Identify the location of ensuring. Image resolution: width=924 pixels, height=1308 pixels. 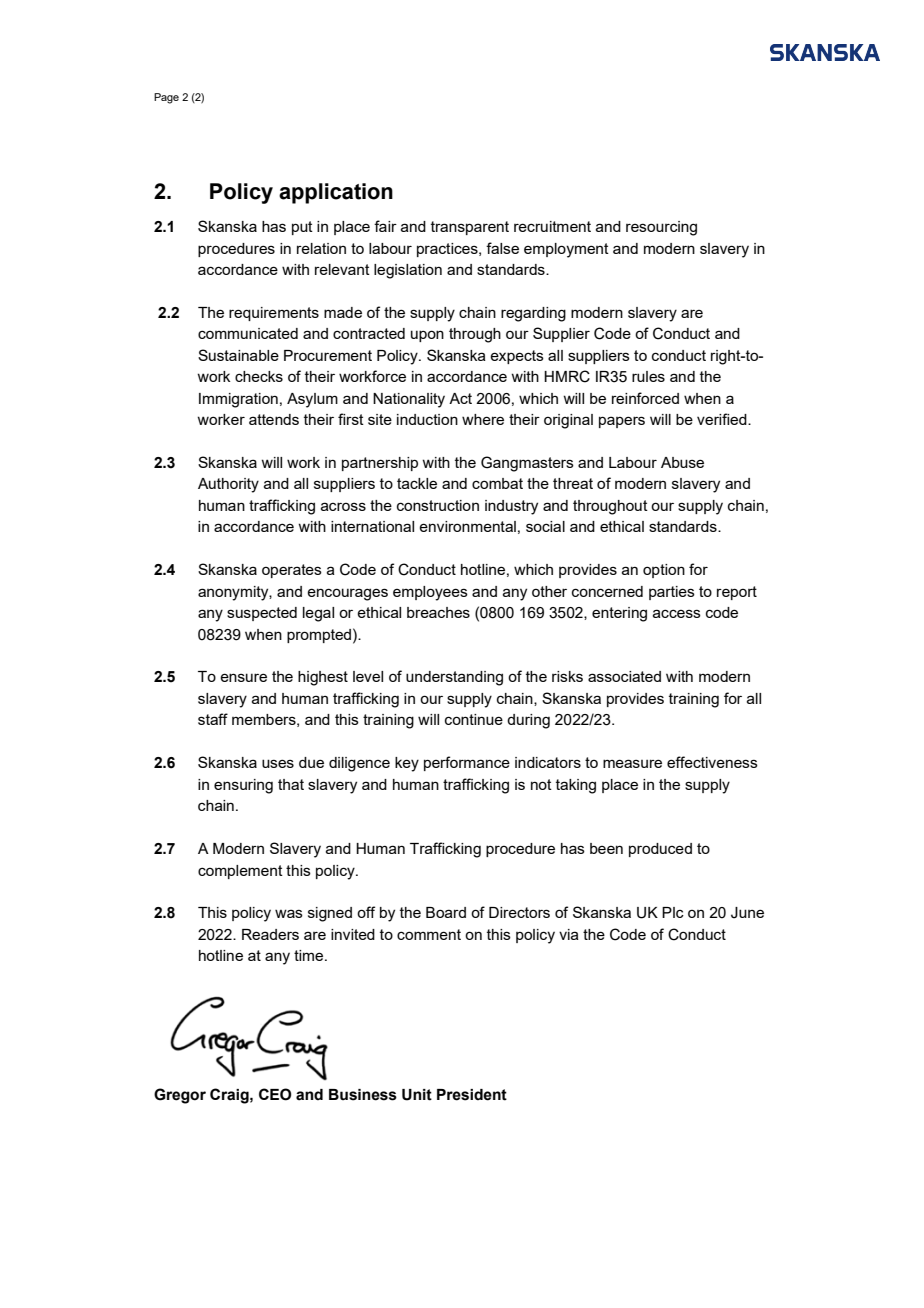
(243, 786).
